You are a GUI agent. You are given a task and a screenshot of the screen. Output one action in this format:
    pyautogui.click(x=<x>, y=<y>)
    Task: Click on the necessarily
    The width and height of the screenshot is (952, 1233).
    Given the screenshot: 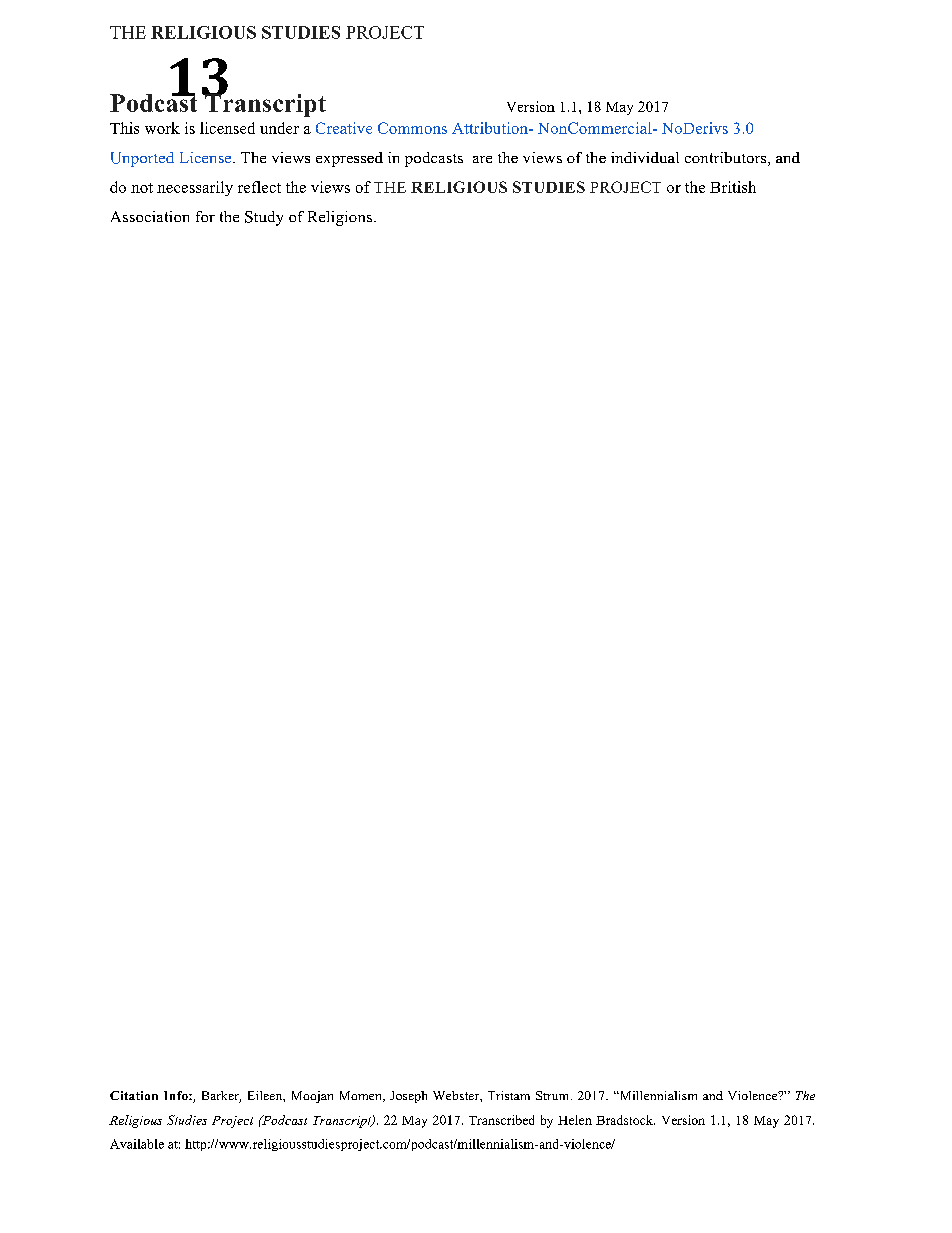 What is the action you would take?
    pyautogui.click(x=195, y=188)
